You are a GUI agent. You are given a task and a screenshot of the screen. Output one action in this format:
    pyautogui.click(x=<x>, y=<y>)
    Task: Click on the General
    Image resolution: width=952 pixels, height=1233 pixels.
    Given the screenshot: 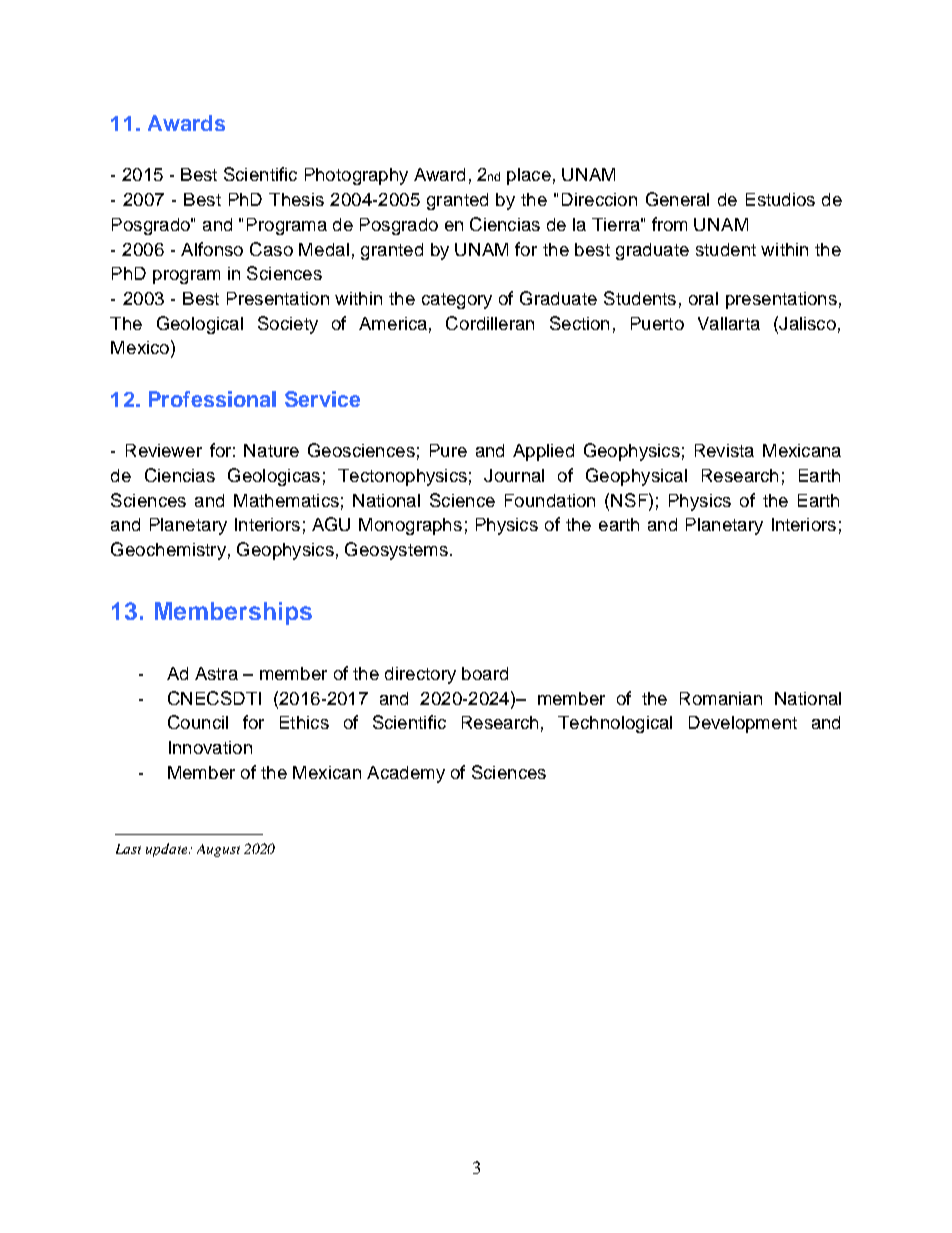 What is the action you would take?
    pyautogui.click(x=677, y=199)
